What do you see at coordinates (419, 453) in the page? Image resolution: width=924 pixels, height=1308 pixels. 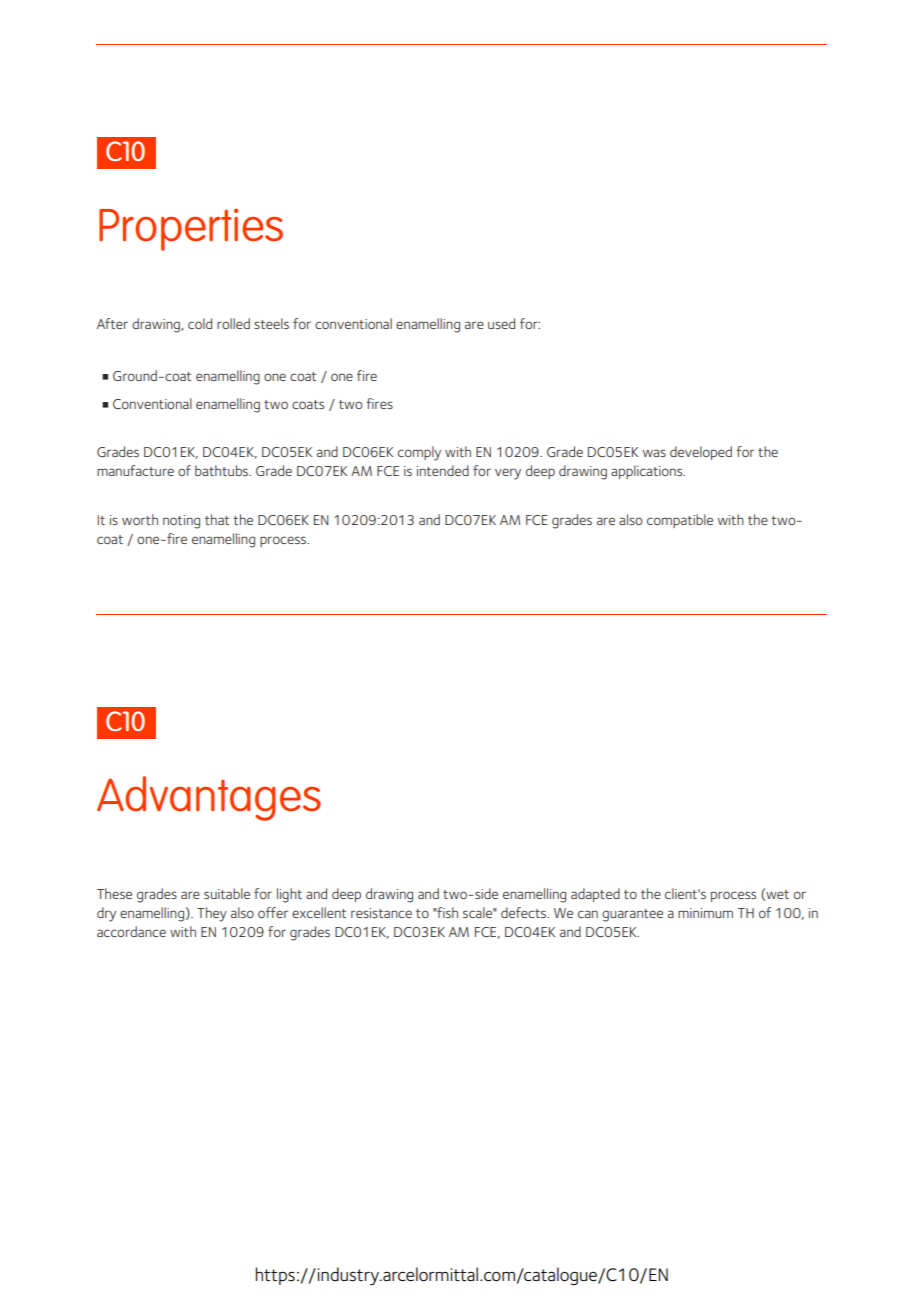 I see `comply` at bounding box center [419, 453].
